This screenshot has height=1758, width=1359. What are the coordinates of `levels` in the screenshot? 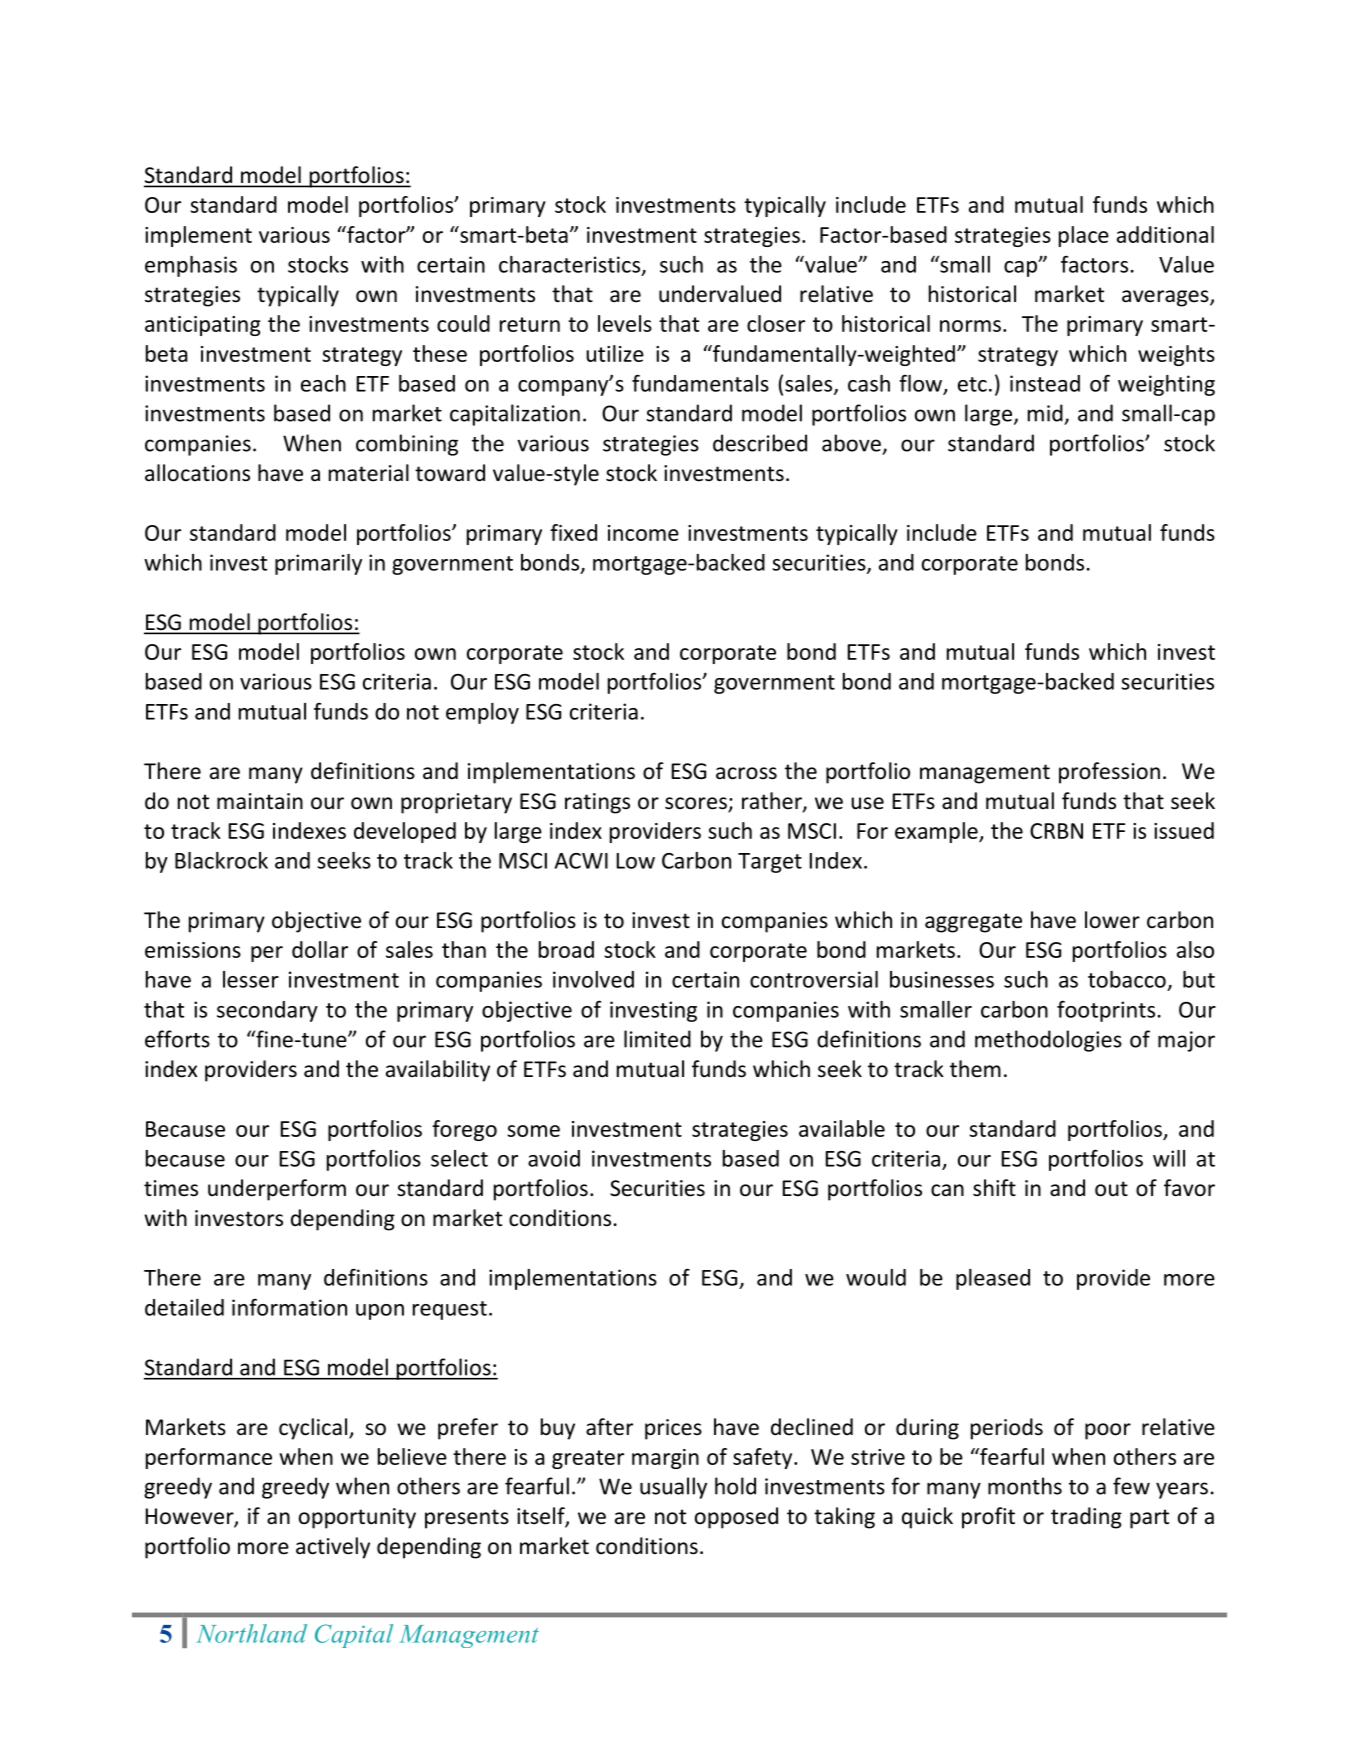 It's located at (625, 323).
